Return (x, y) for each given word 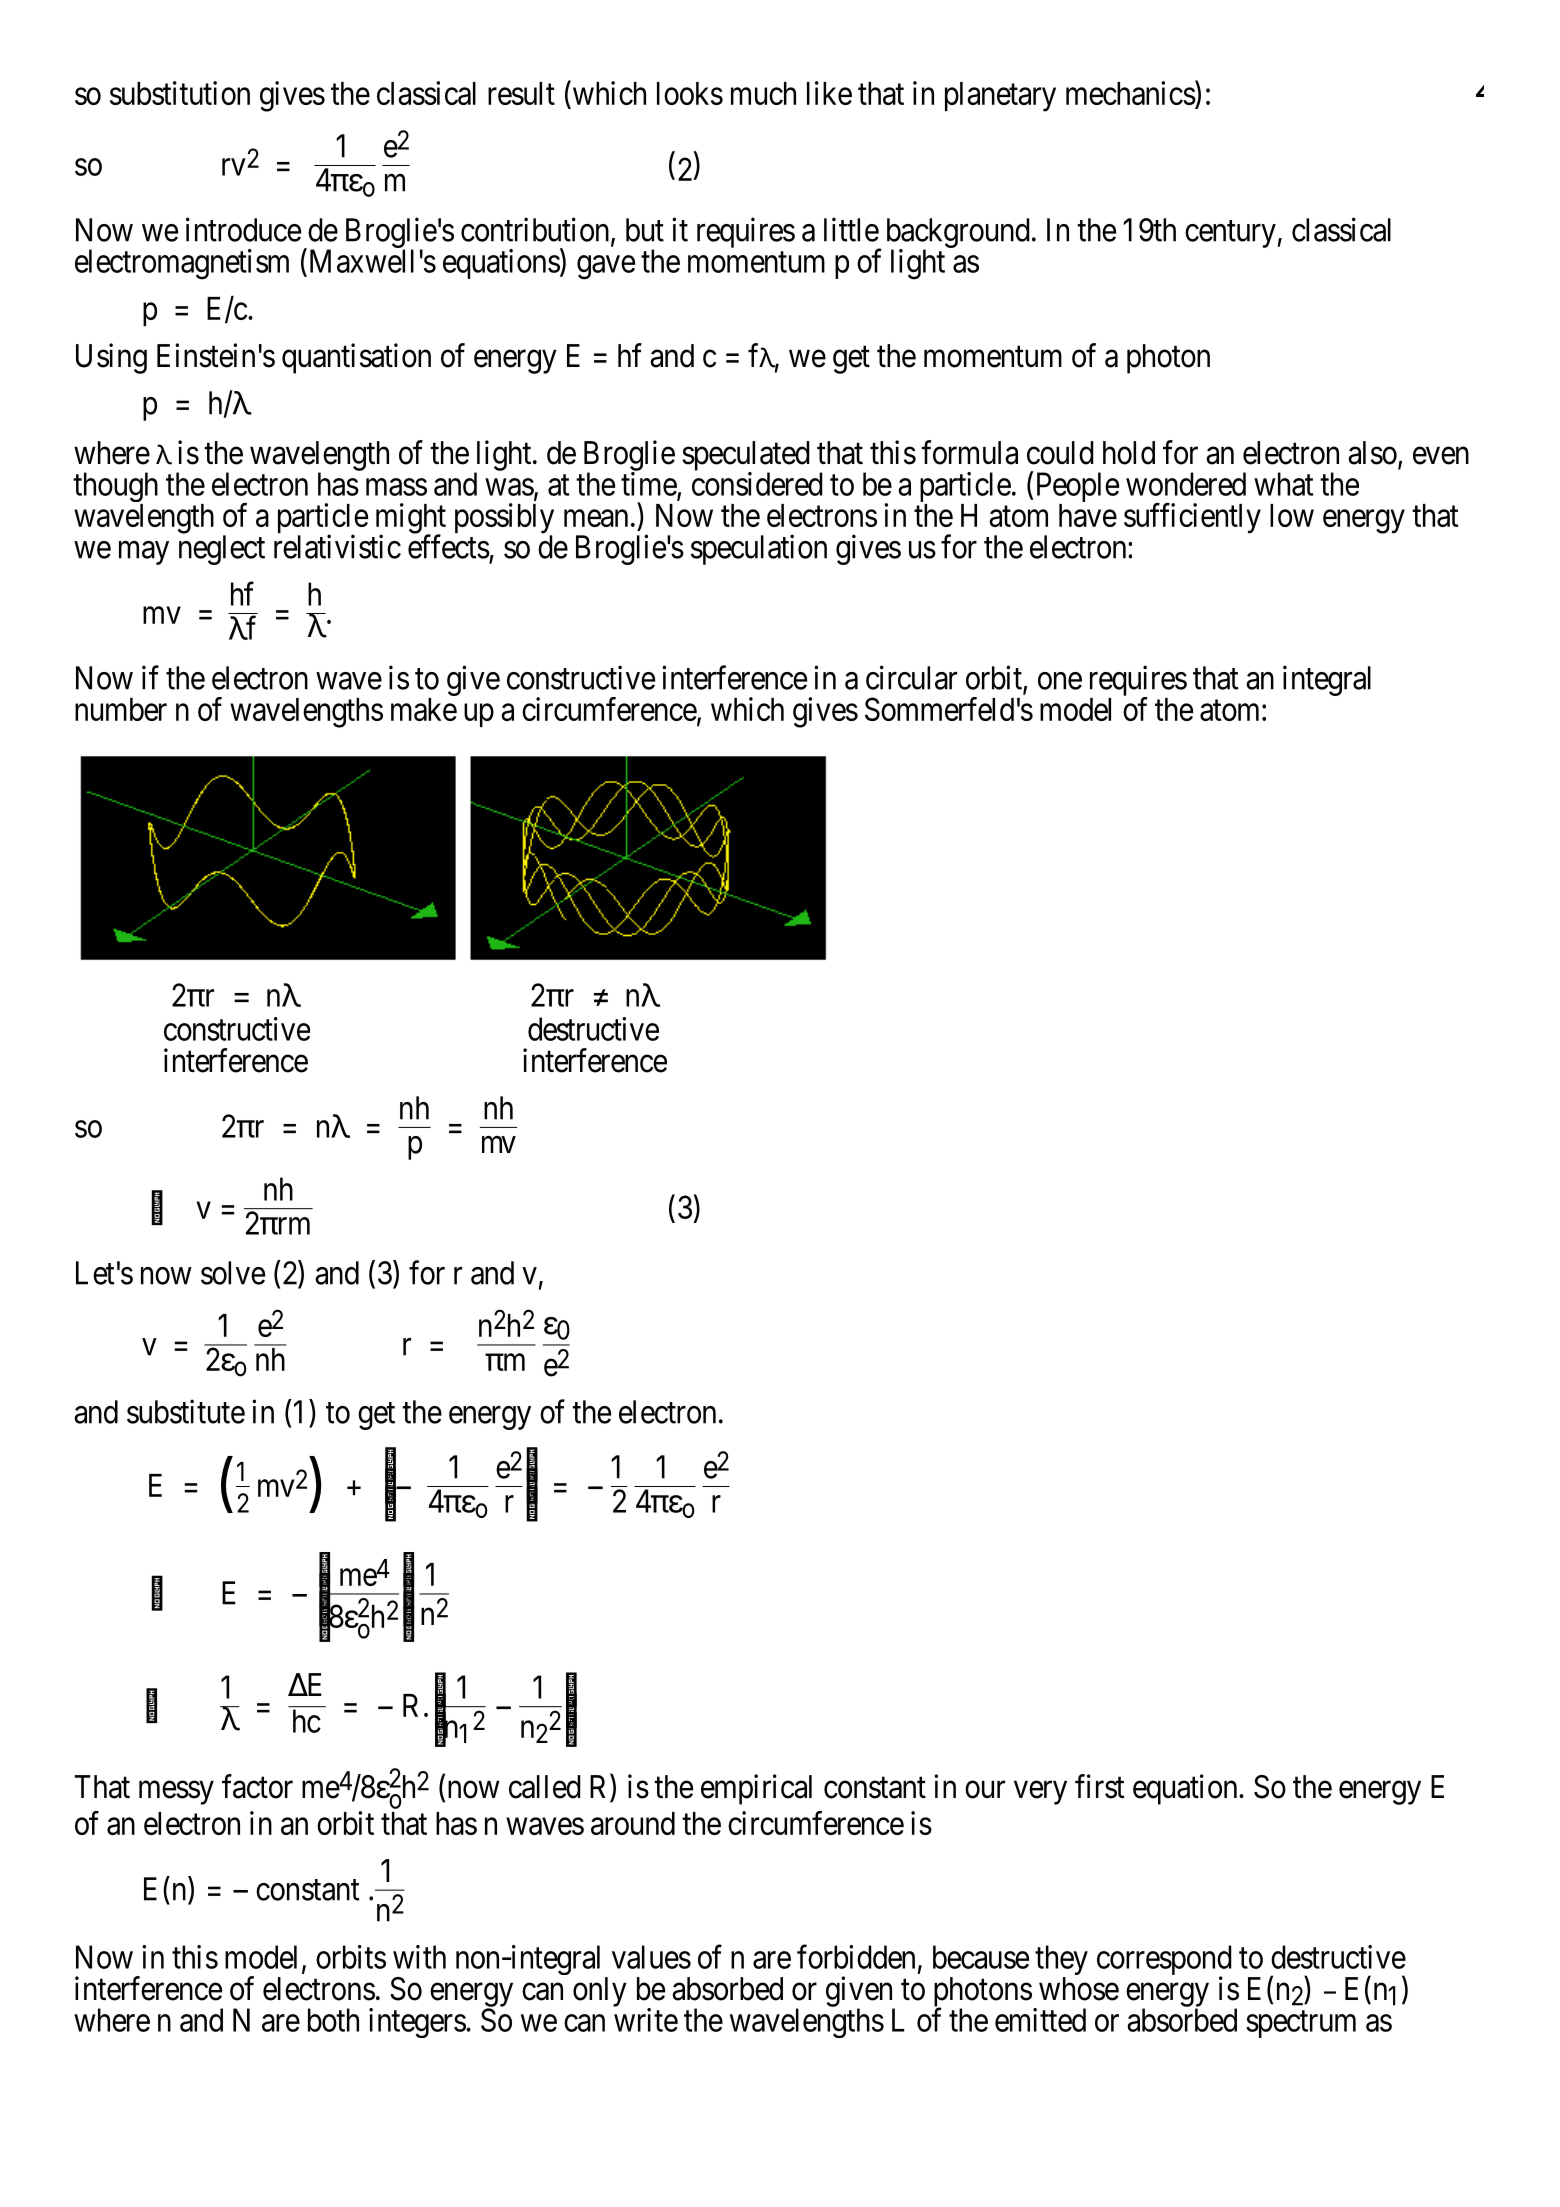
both (333, 2020)
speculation (759, 549)
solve (233, 1273)
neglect (222, 550)
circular (911, 677)
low (1292, 515)
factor (257, 1786)
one (1060, 681)
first (1100, 1786)
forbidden (856, 1957)
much (763, 93)
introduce (243, 229)
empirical (756, 1789)
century (1230, 234)
